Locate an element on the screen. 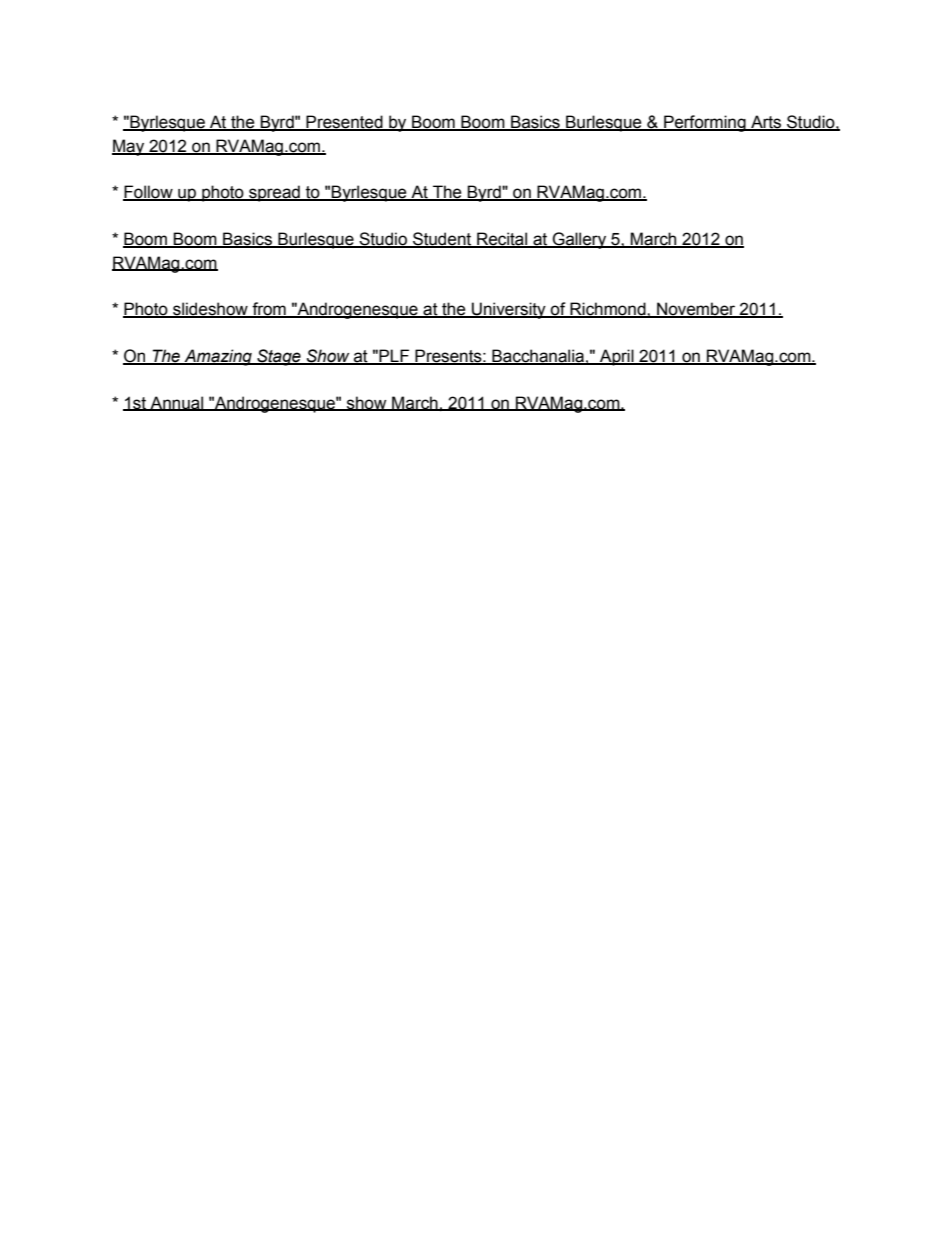  April is located at coordinates (617, 357).
